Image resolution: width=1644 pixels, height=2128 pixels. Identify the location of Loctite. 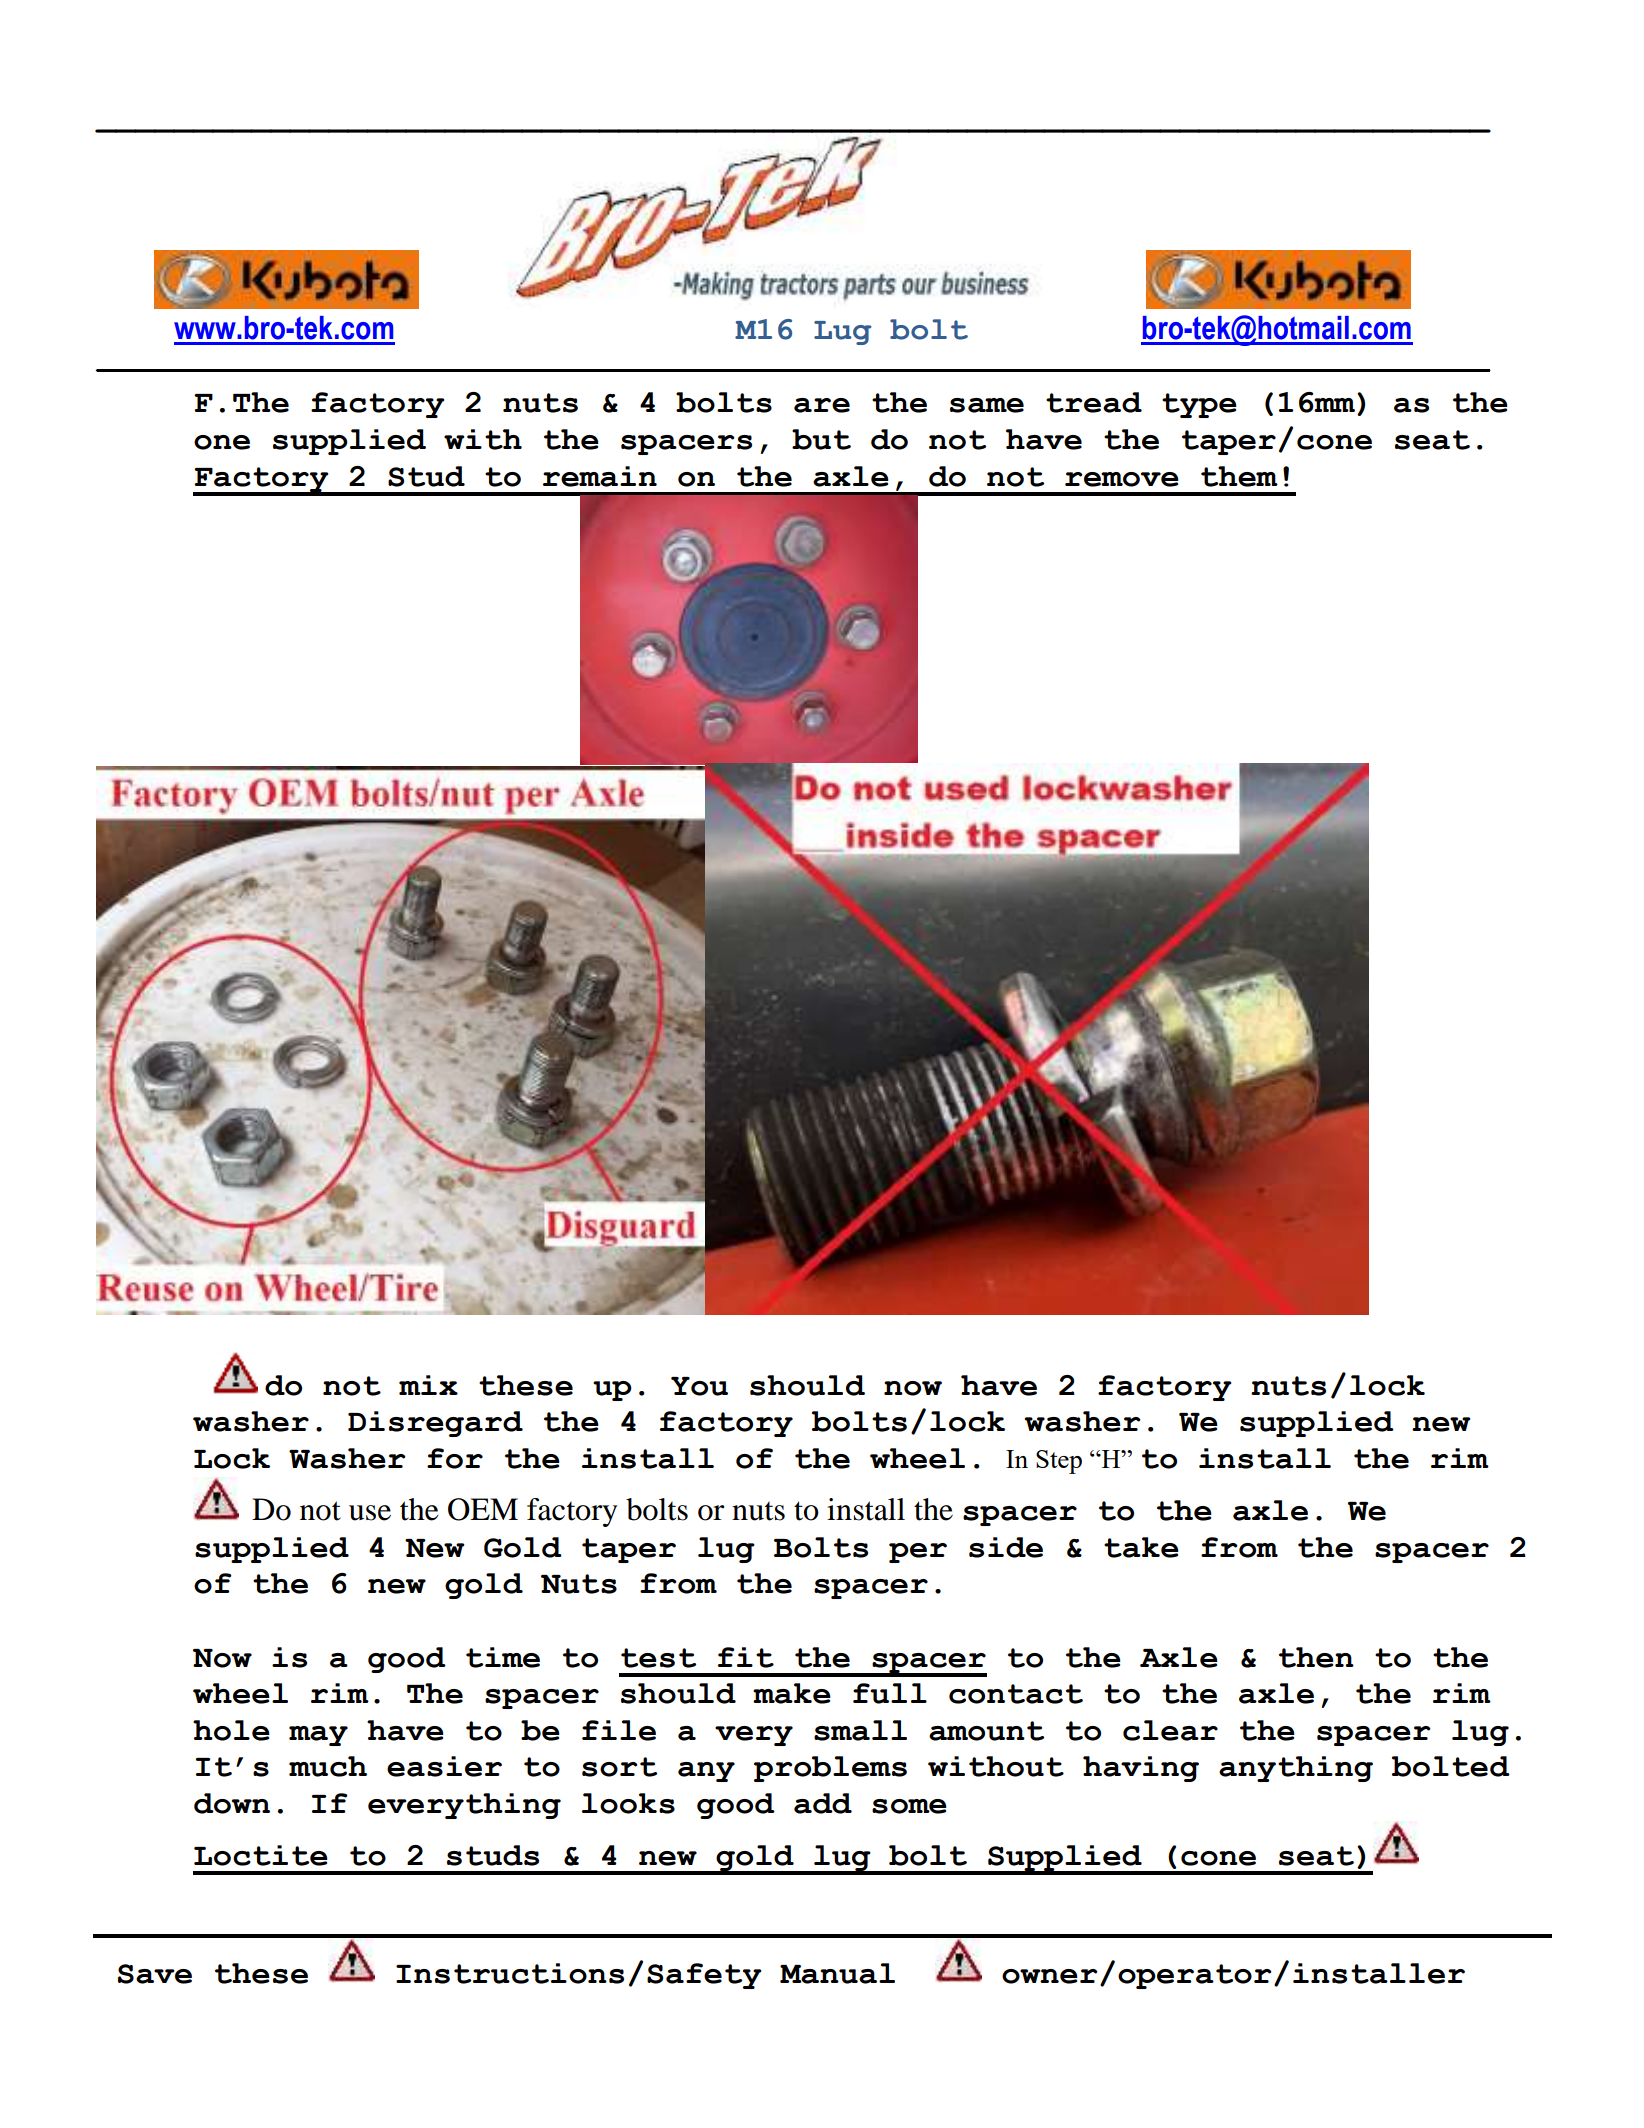
(261, 1855).
